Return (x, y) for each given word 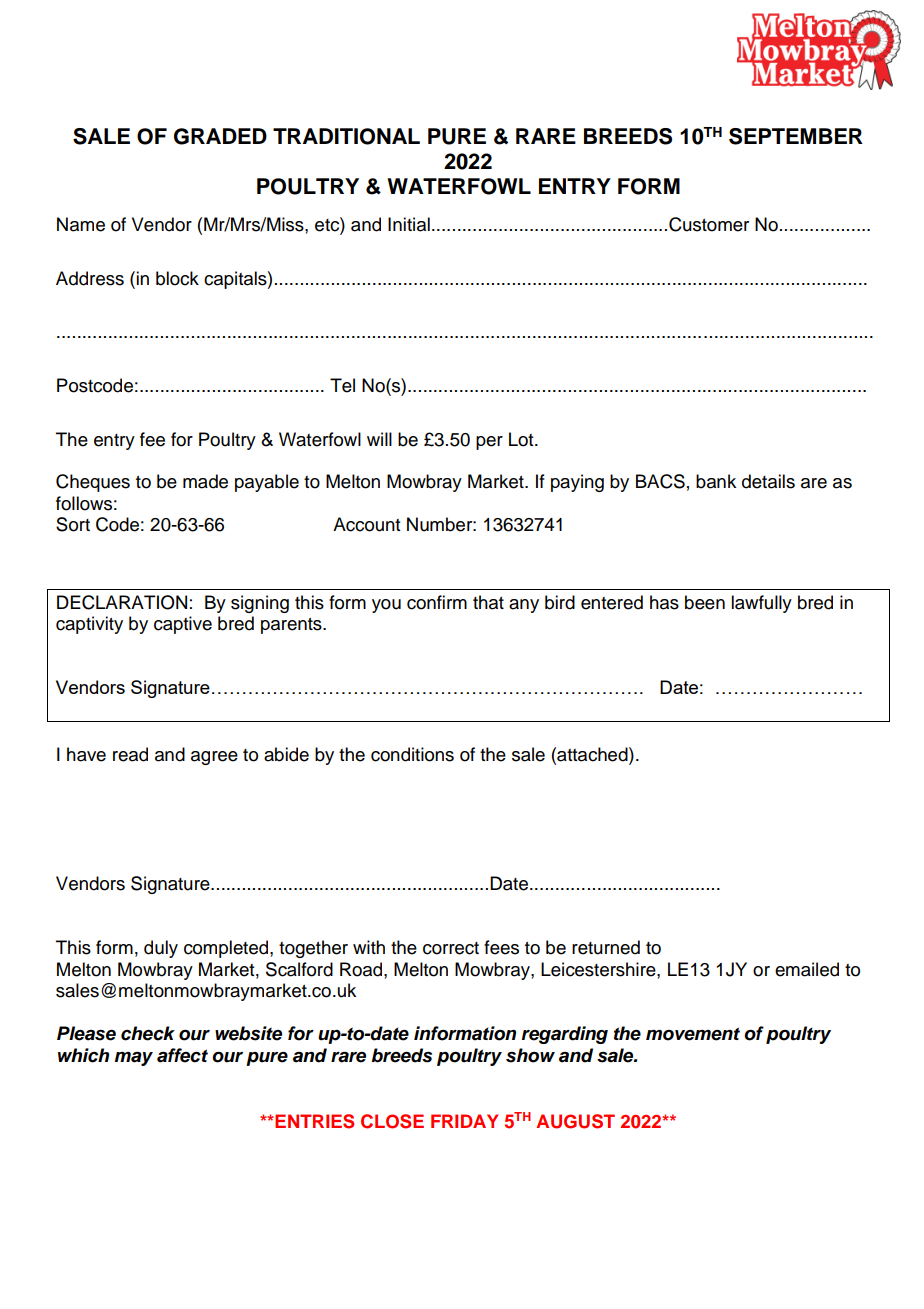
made (205, 481)
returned (606, 947)
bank (716, 481)
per (489, 443)
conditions (412, 754)
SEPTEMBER (796, 136)
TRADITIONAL (346, 136)
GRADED (220, 136)
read (130, 754)
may (134, 1059)
